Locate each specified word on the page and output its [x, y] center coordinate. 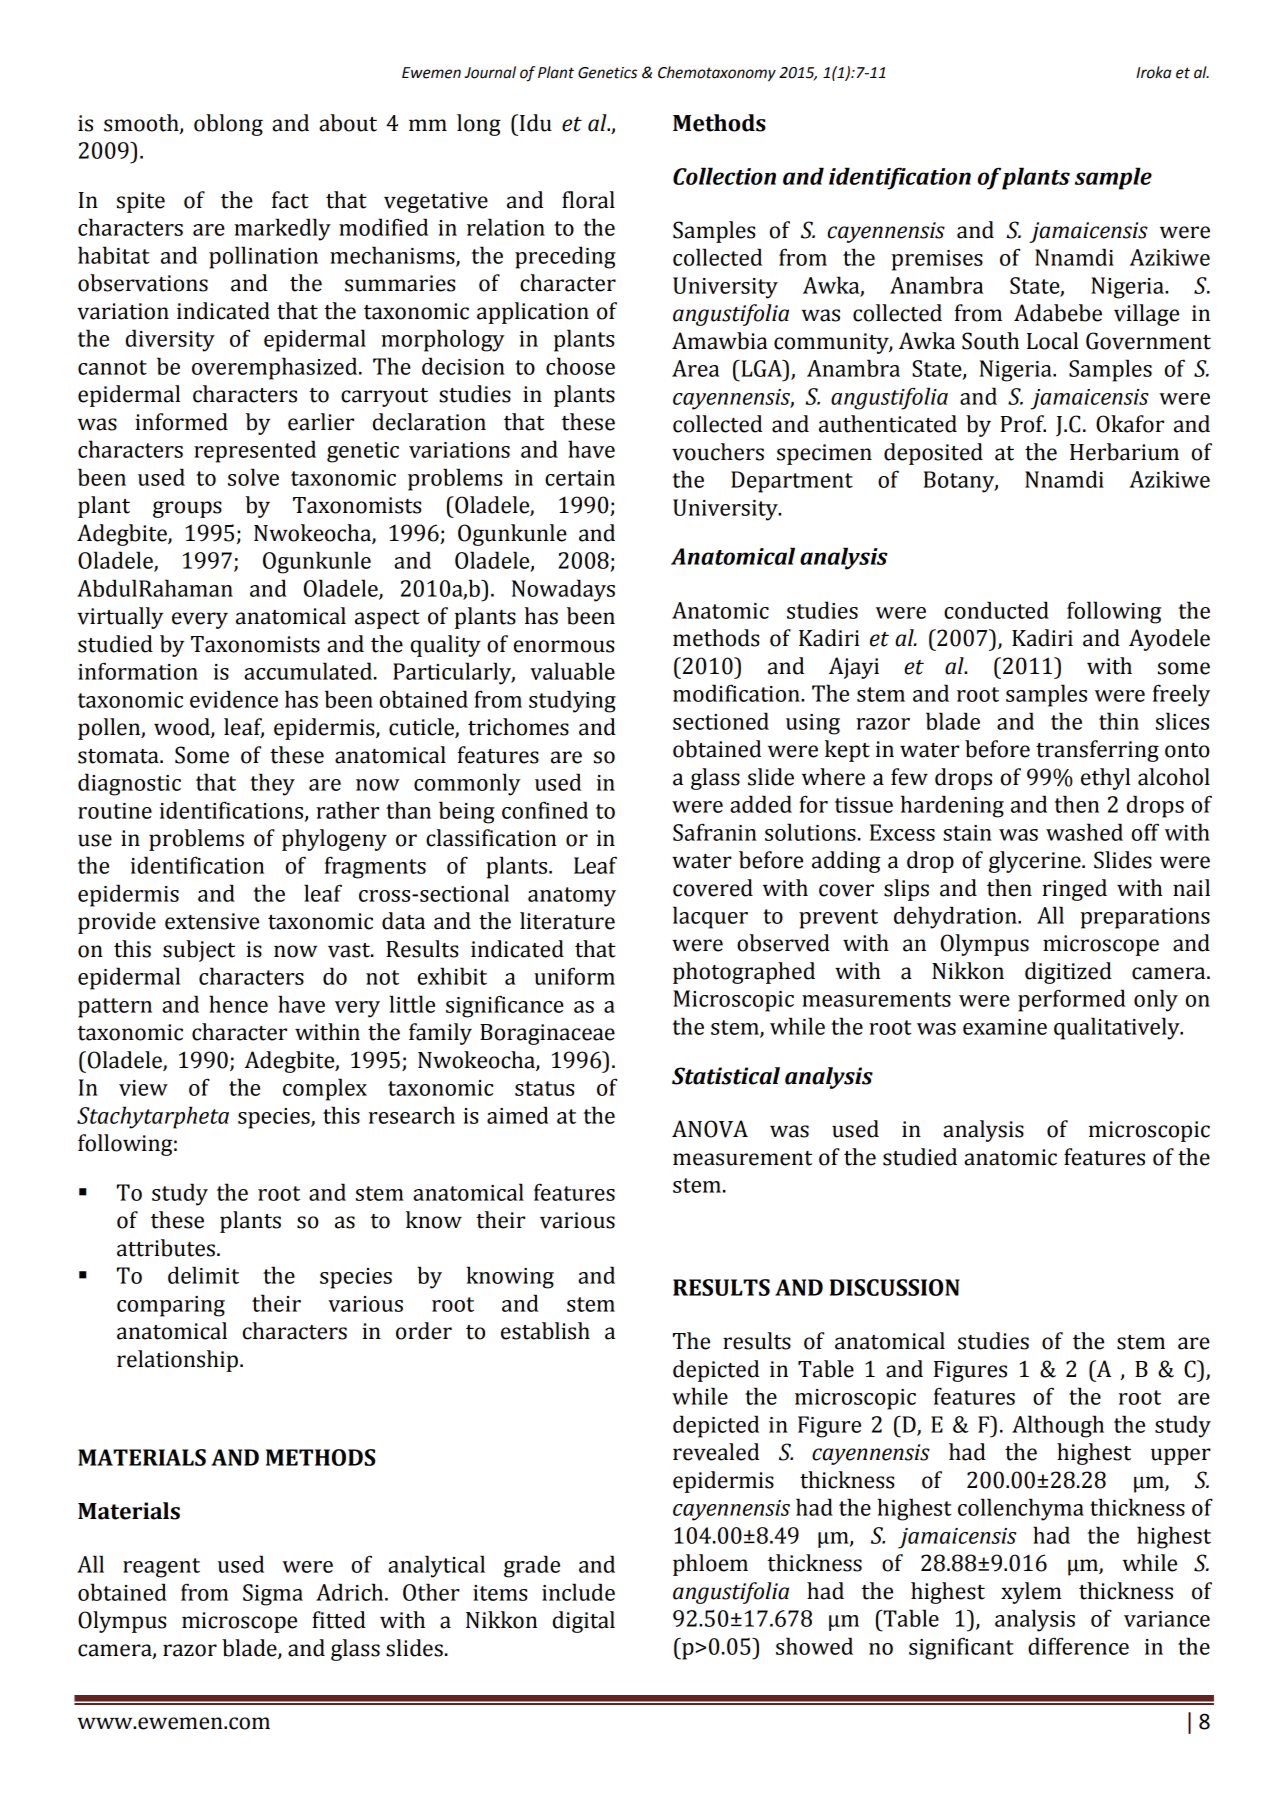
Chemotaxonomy [717, 74]
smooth [142, 124]
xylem [1031, 1593]
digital [584, 1622]
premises [937, 260]
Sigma [273, 1595]
